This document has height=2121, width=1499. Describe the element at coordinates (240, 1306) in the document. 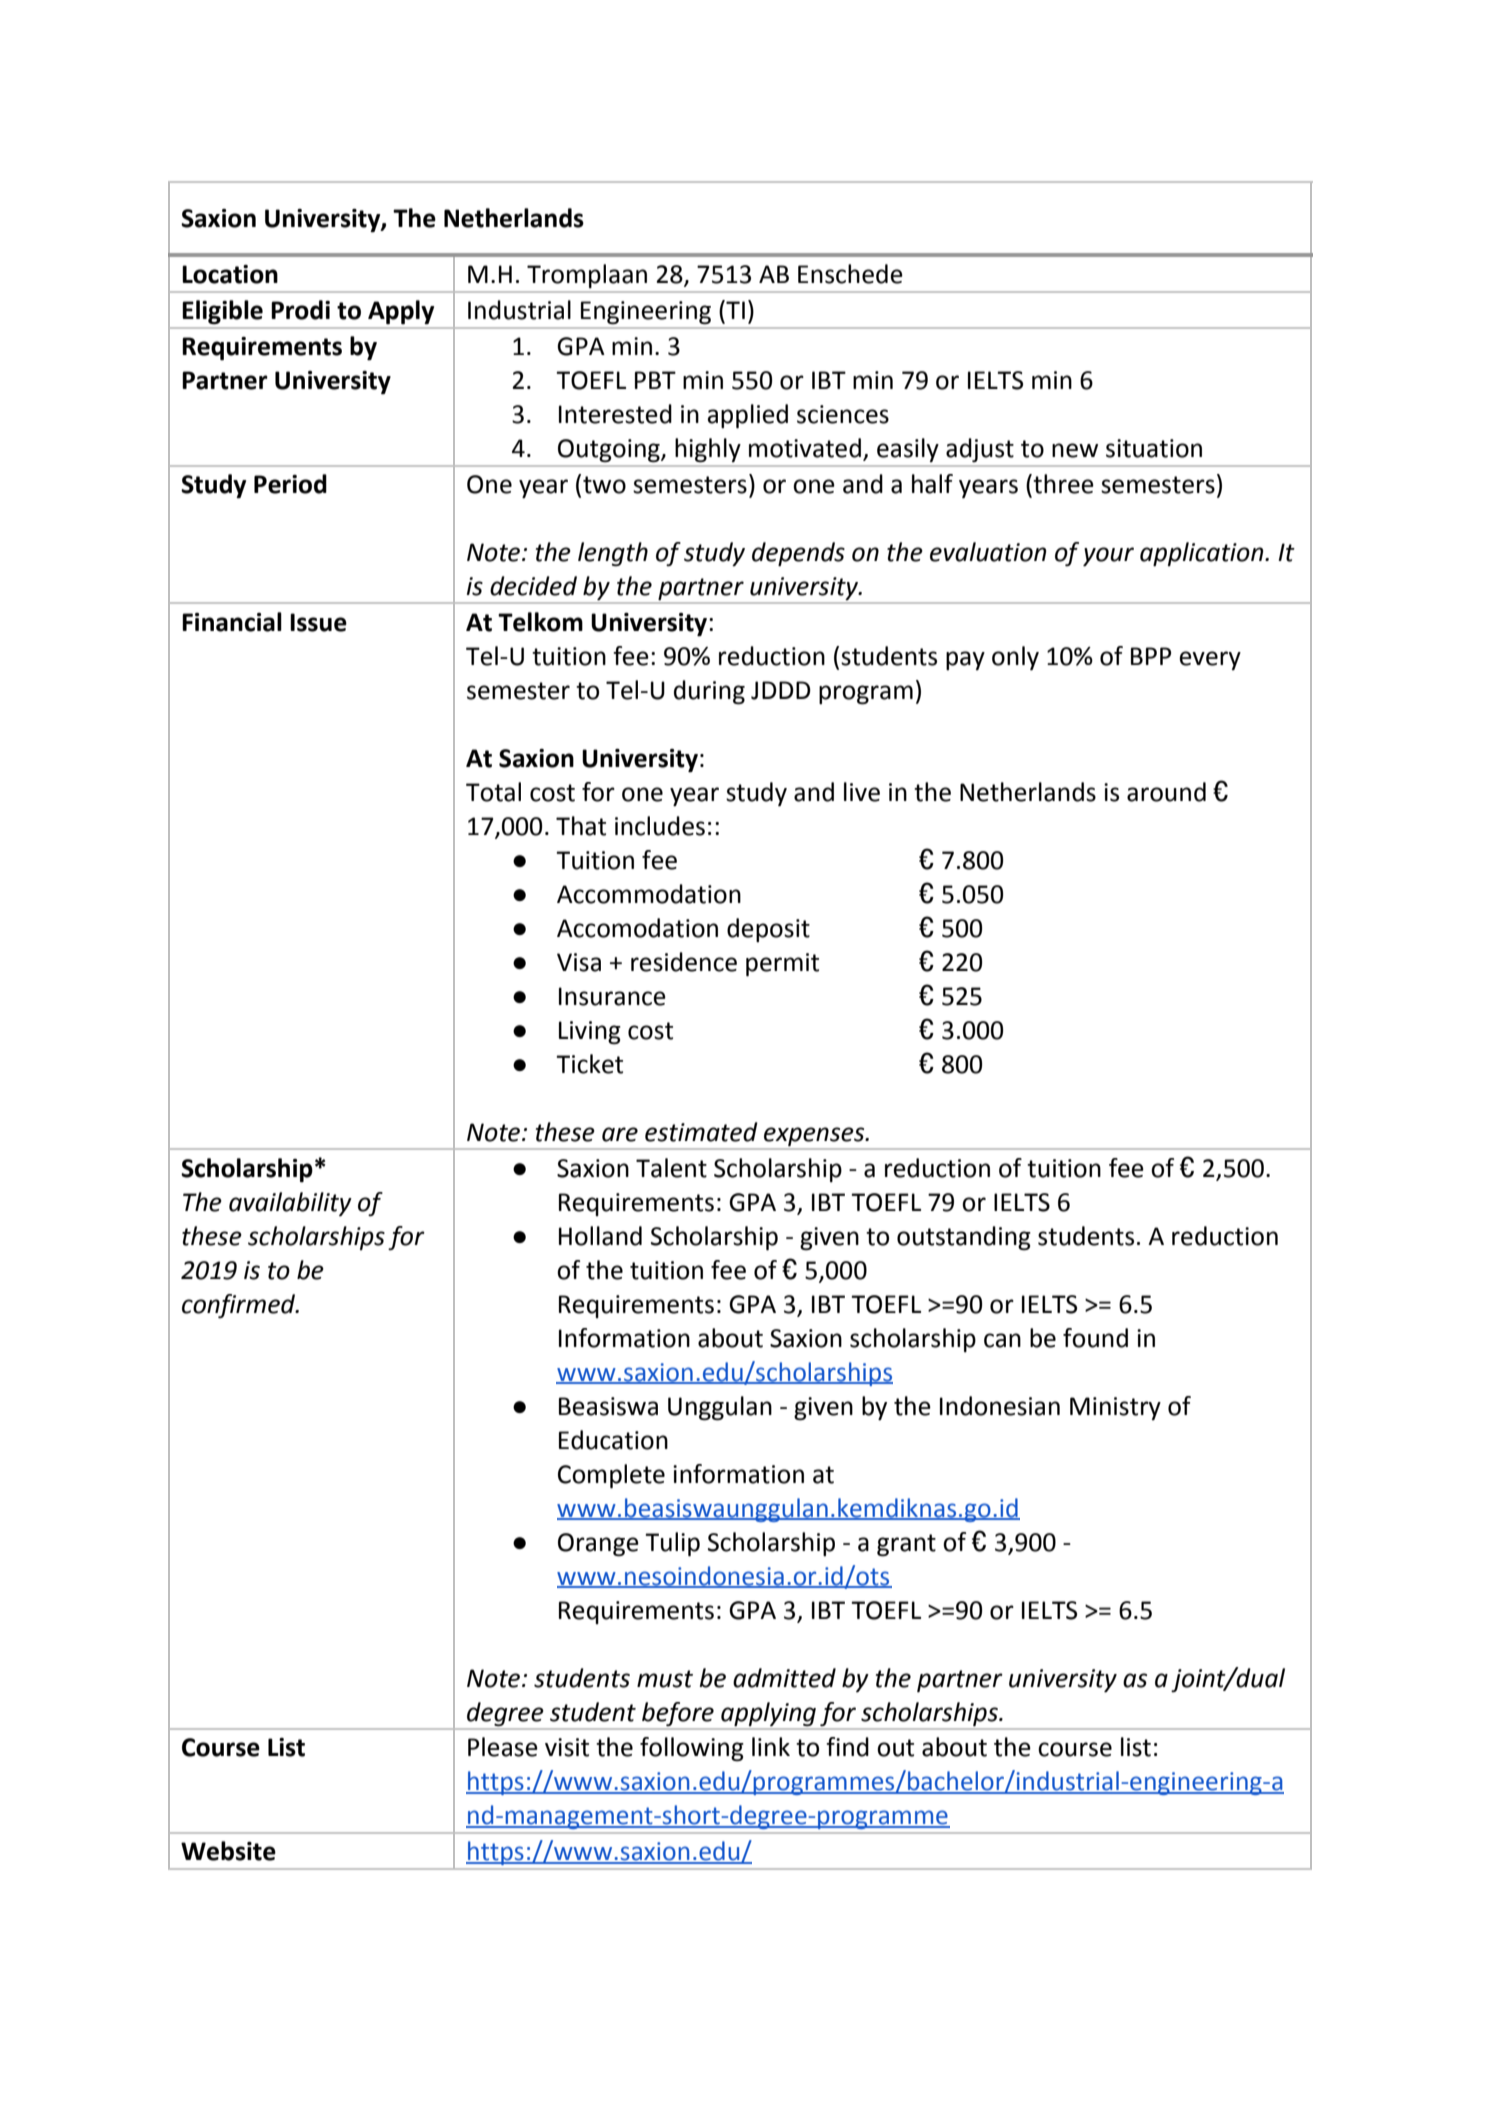

I see `confirmed` at that location.
